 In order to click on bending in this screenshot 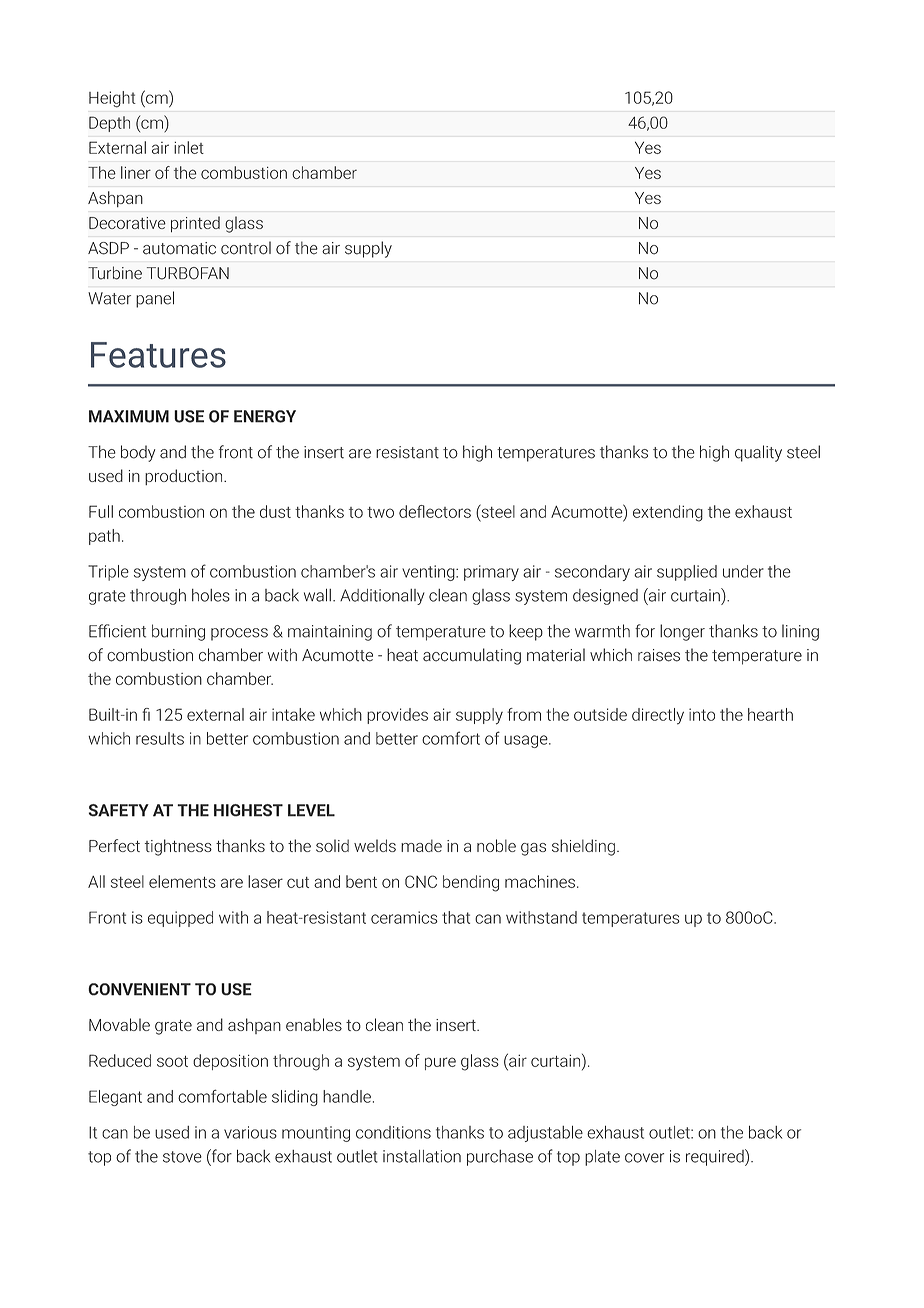, I will do `click(471, 883)`.
